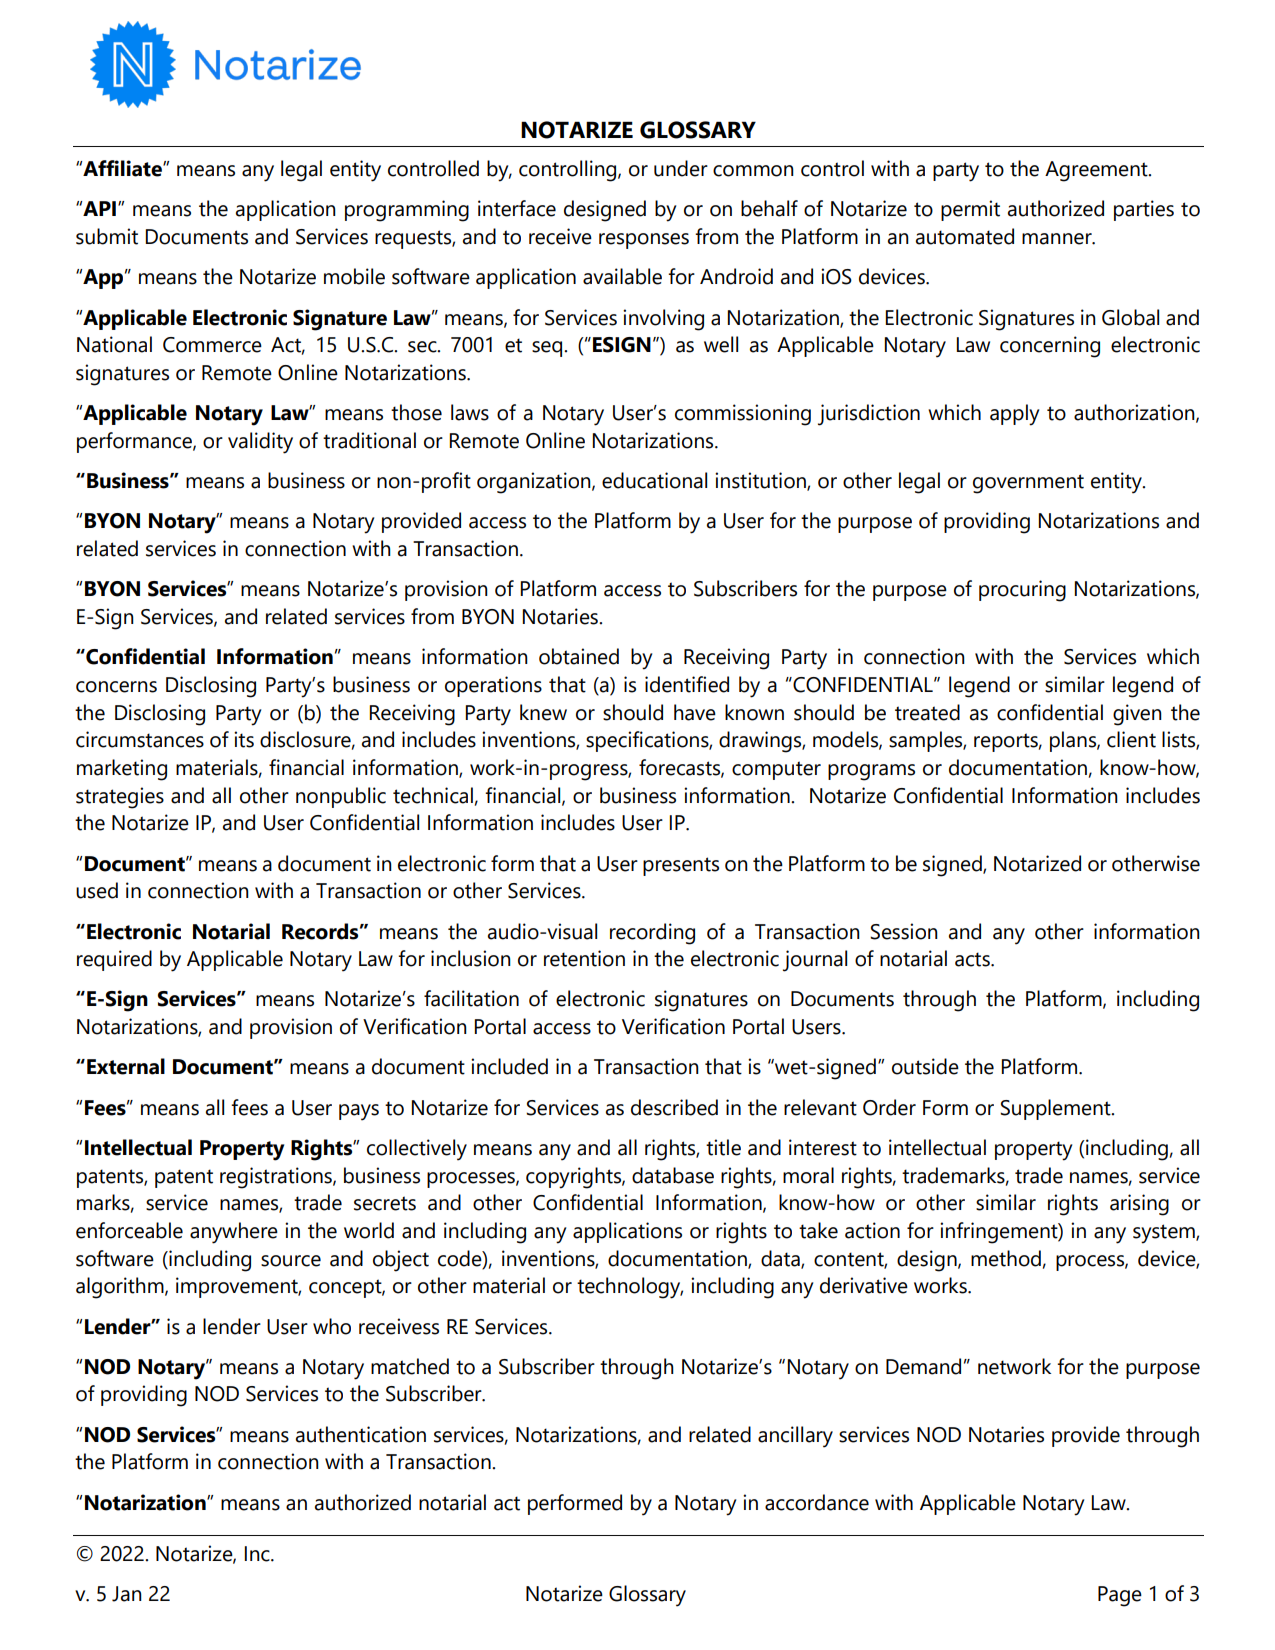  Describe the element at coordinates (970, 210) in the screenshot. I see `permit` at that location.
